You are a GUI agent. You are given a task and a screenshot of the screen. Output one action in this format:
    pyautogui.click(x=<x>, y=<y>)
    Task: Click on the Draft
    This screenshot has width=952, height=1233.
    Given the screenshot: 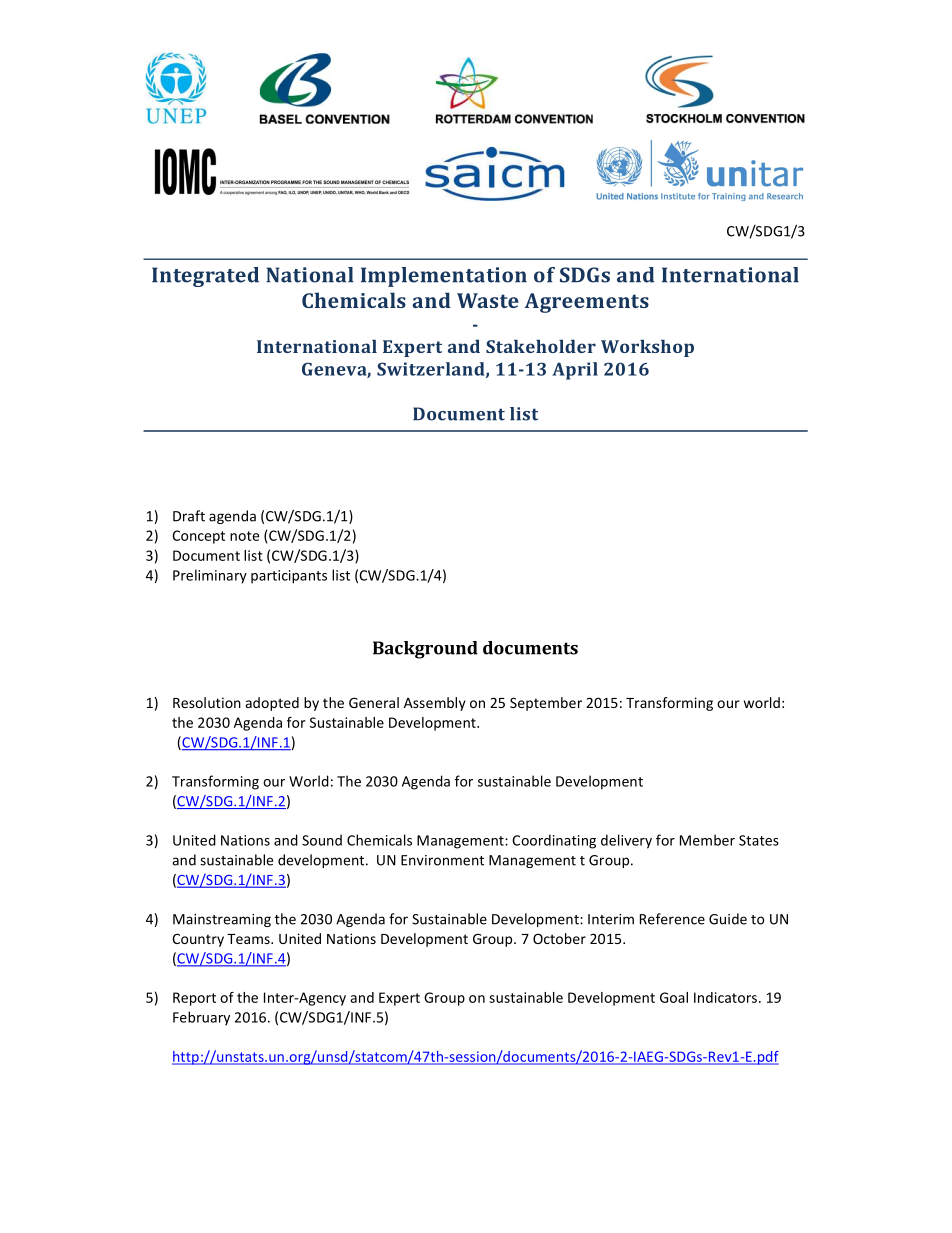 What is the action you would take?
    pyautogui.click(x=189, y=516)
